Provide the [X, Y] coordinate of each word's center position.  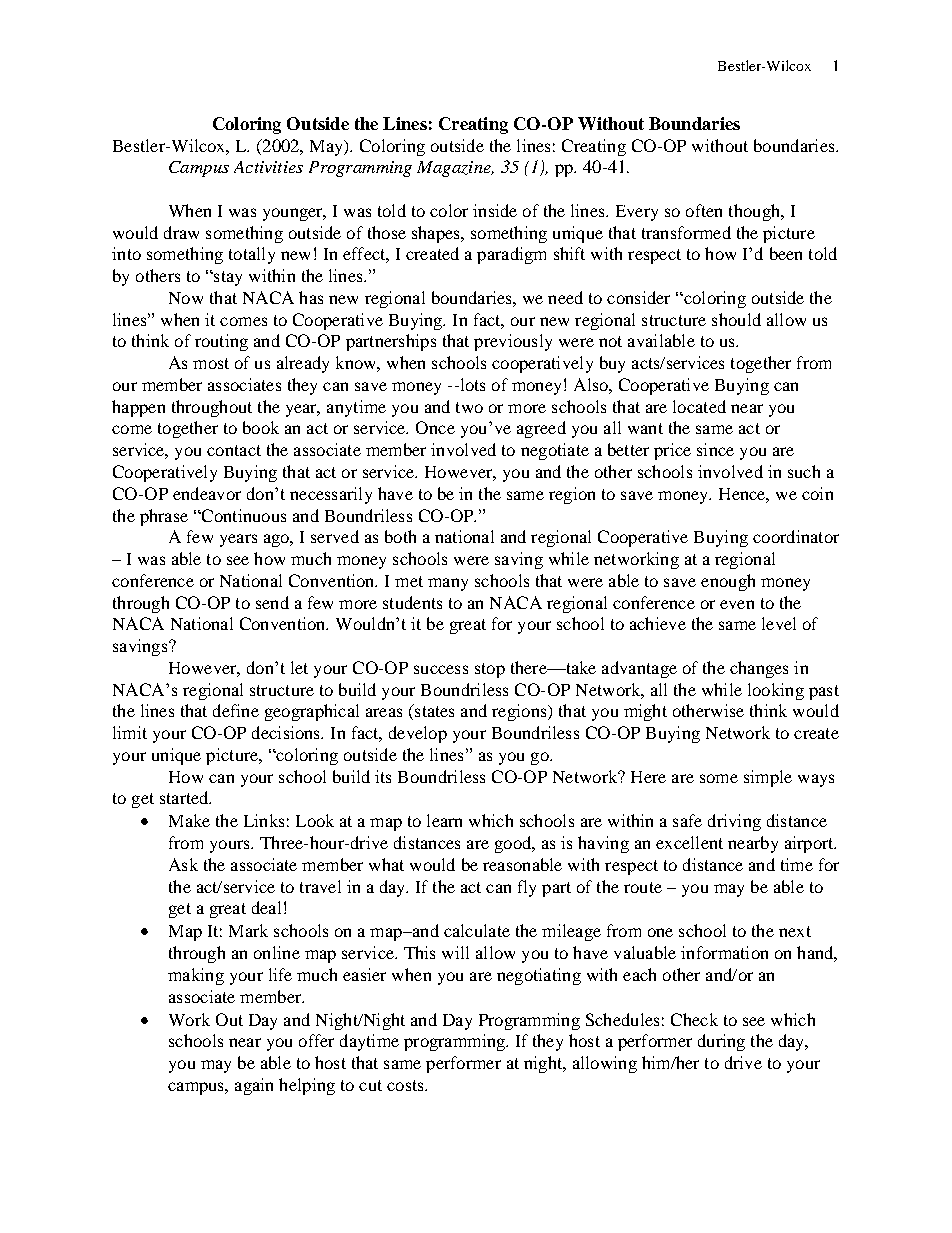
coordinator [796, 536]
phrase [164, 517]
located [699, 406]
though [756, 212]
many [448, 584]
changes [759, 669]
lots [471, 384]
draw [181, 232]
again [254, 1086]
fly [527, 888]
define [236, 710]
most [211, 363]
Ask [183, 864]
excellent [689, 842]
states [433, 710]
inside [495, 210]
